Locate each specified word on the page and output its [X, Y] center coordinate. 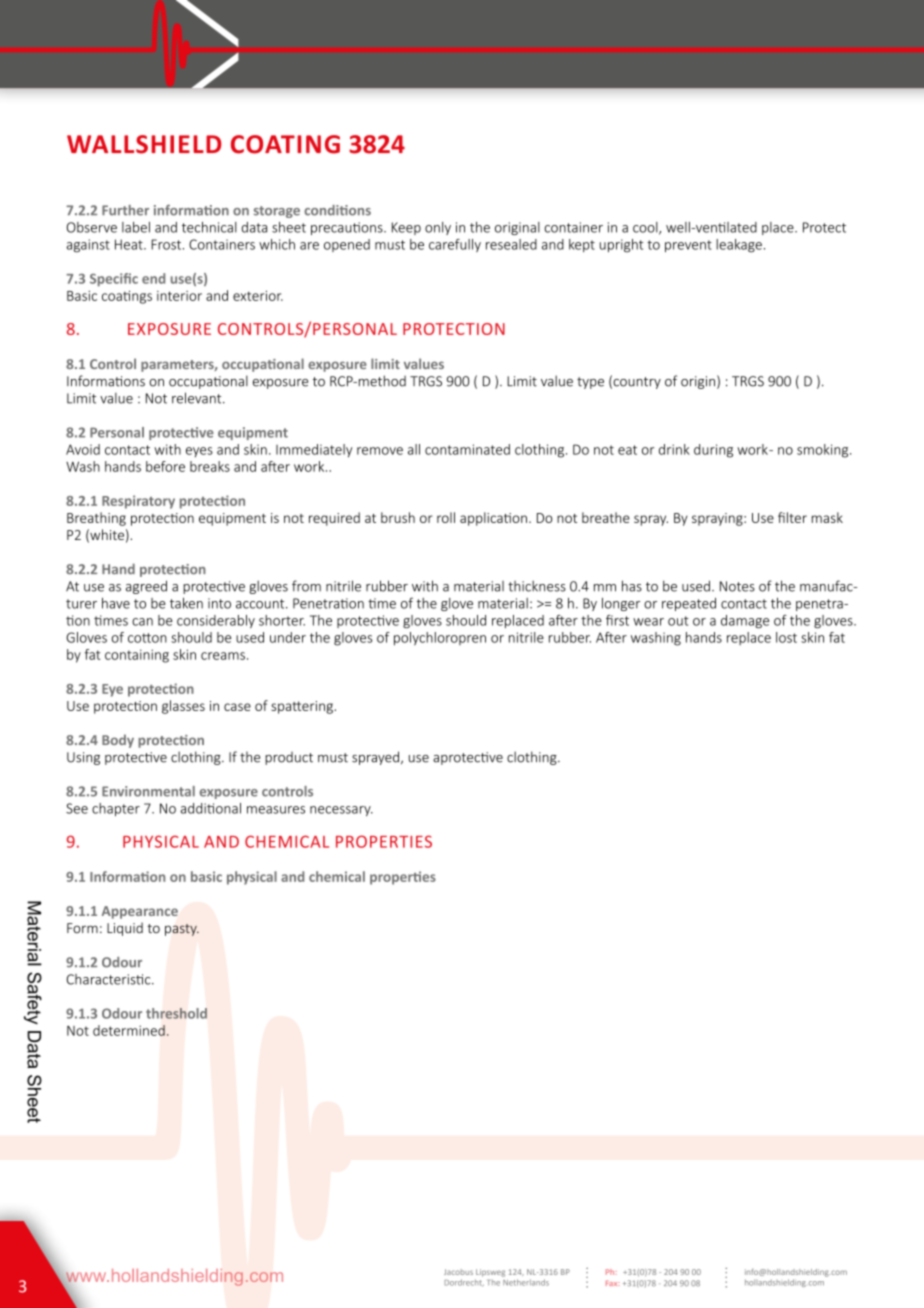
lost [786, 637]
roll [446, 517]
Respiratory [138, 502]
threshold [176, 1013]
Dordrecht [464, 1283]
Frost [166, 244]
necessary [341, 811]
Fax [612, 1283]
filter [792, 517]
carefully [455, 245]
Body [118, 741]
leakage [739, 246]
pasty [182, 930]
